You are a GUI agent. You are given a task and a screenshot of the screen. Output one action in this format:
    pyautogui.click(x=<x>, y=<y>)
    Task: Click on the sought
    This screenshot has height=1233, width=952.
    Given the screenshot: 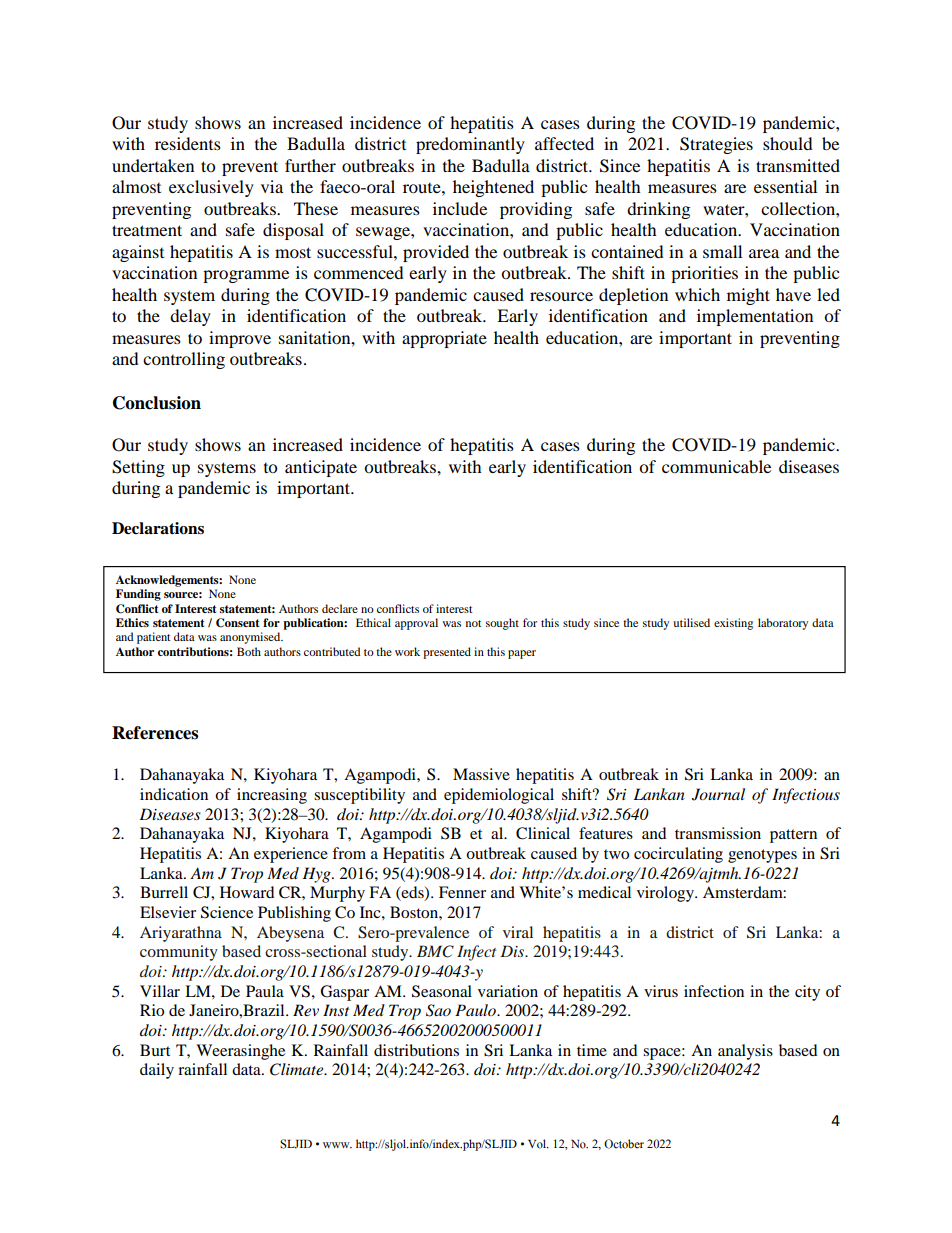 What is the action you would take?
    pyautogui.click(x=502, y=624)
